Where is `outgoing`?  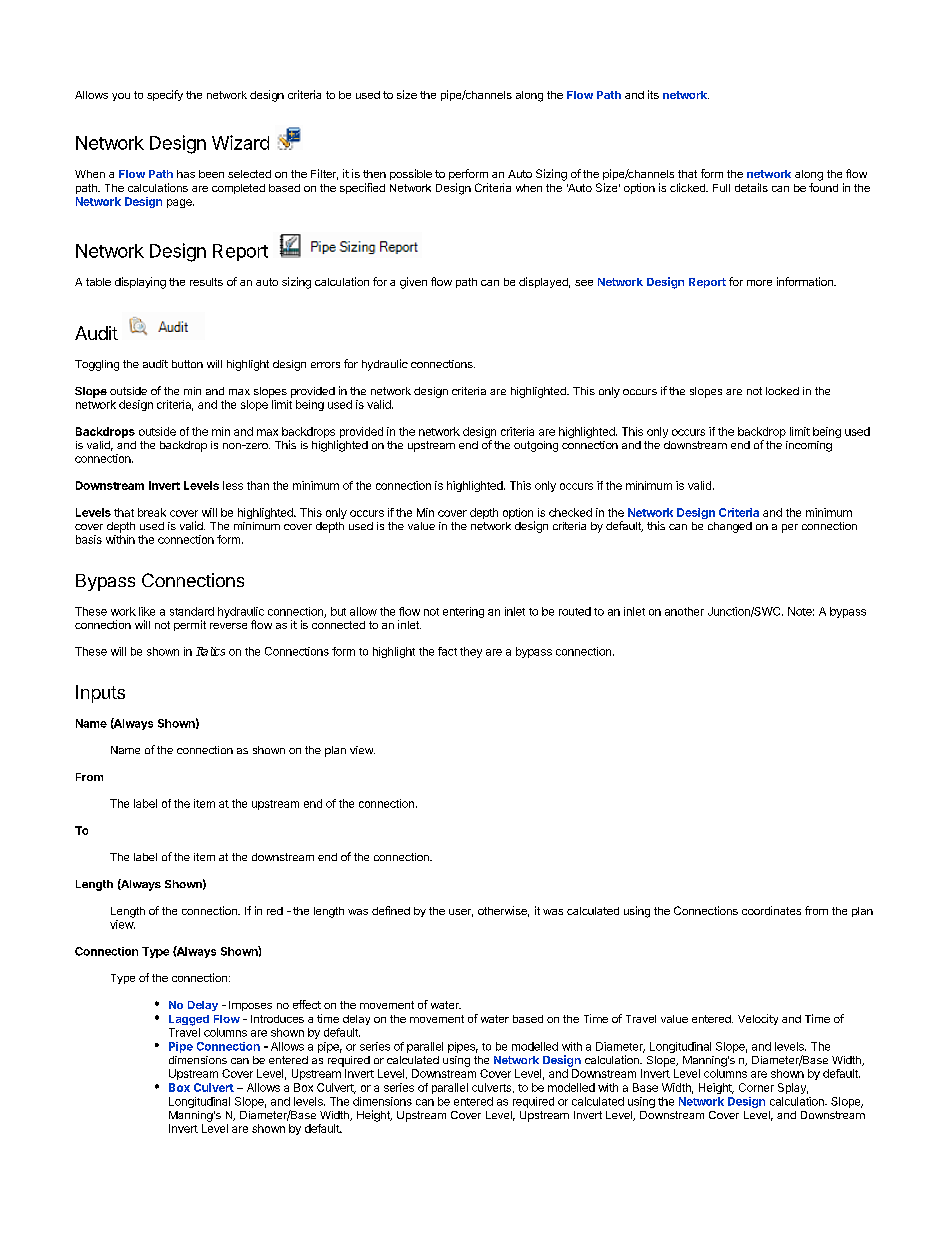
outgoing is located at coordinates (536, 446).
